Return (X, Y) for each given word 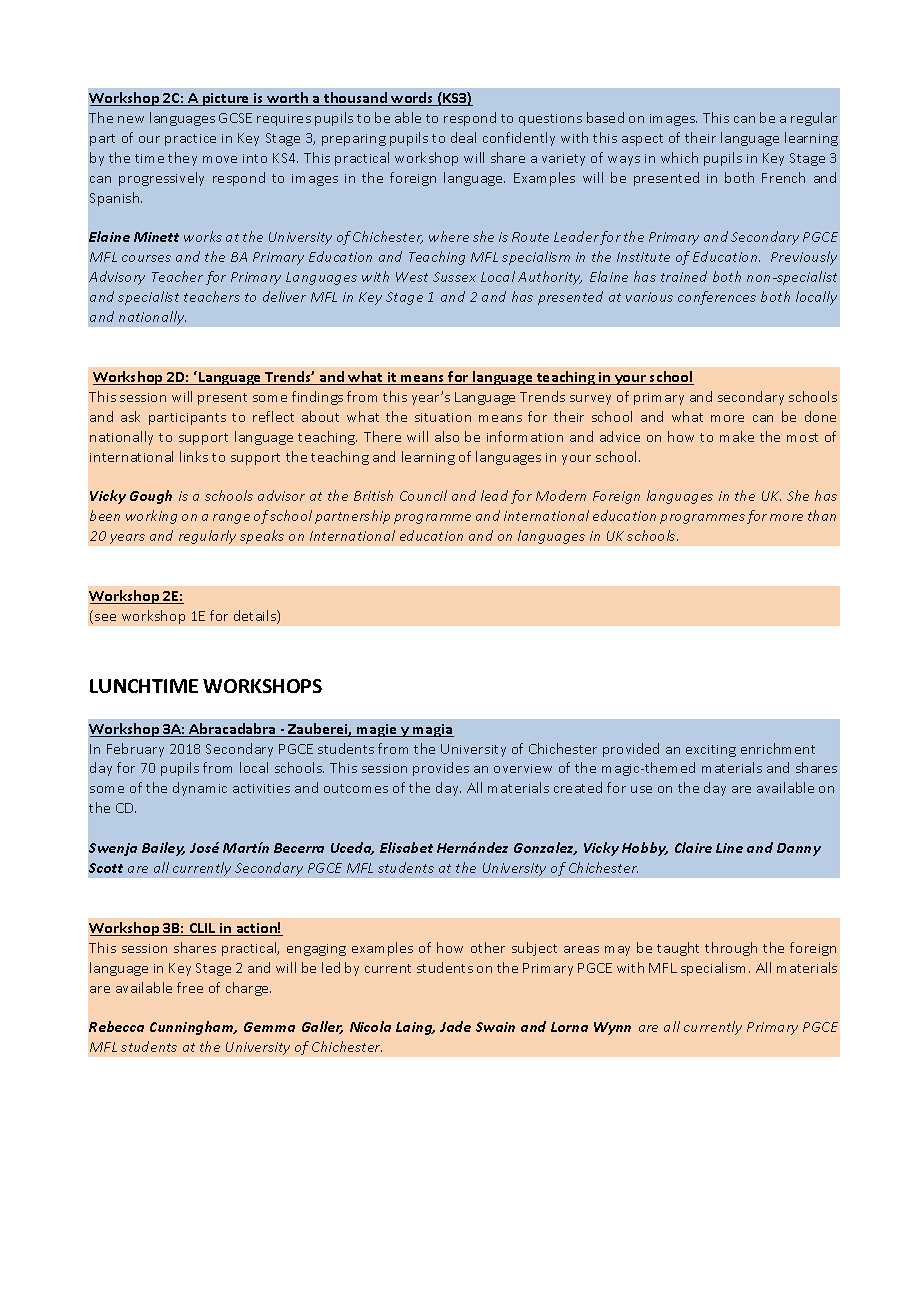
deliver (284, 296)
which (679, 157)
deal (463, 137)
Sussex (454, 277)
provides (441, 769)
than (822, 515)
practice (190, 140)
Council (423, 495)
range (231, 519)
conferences (717, 298)
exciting (711, 751)
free (190, 987)
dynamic (200, 789)
